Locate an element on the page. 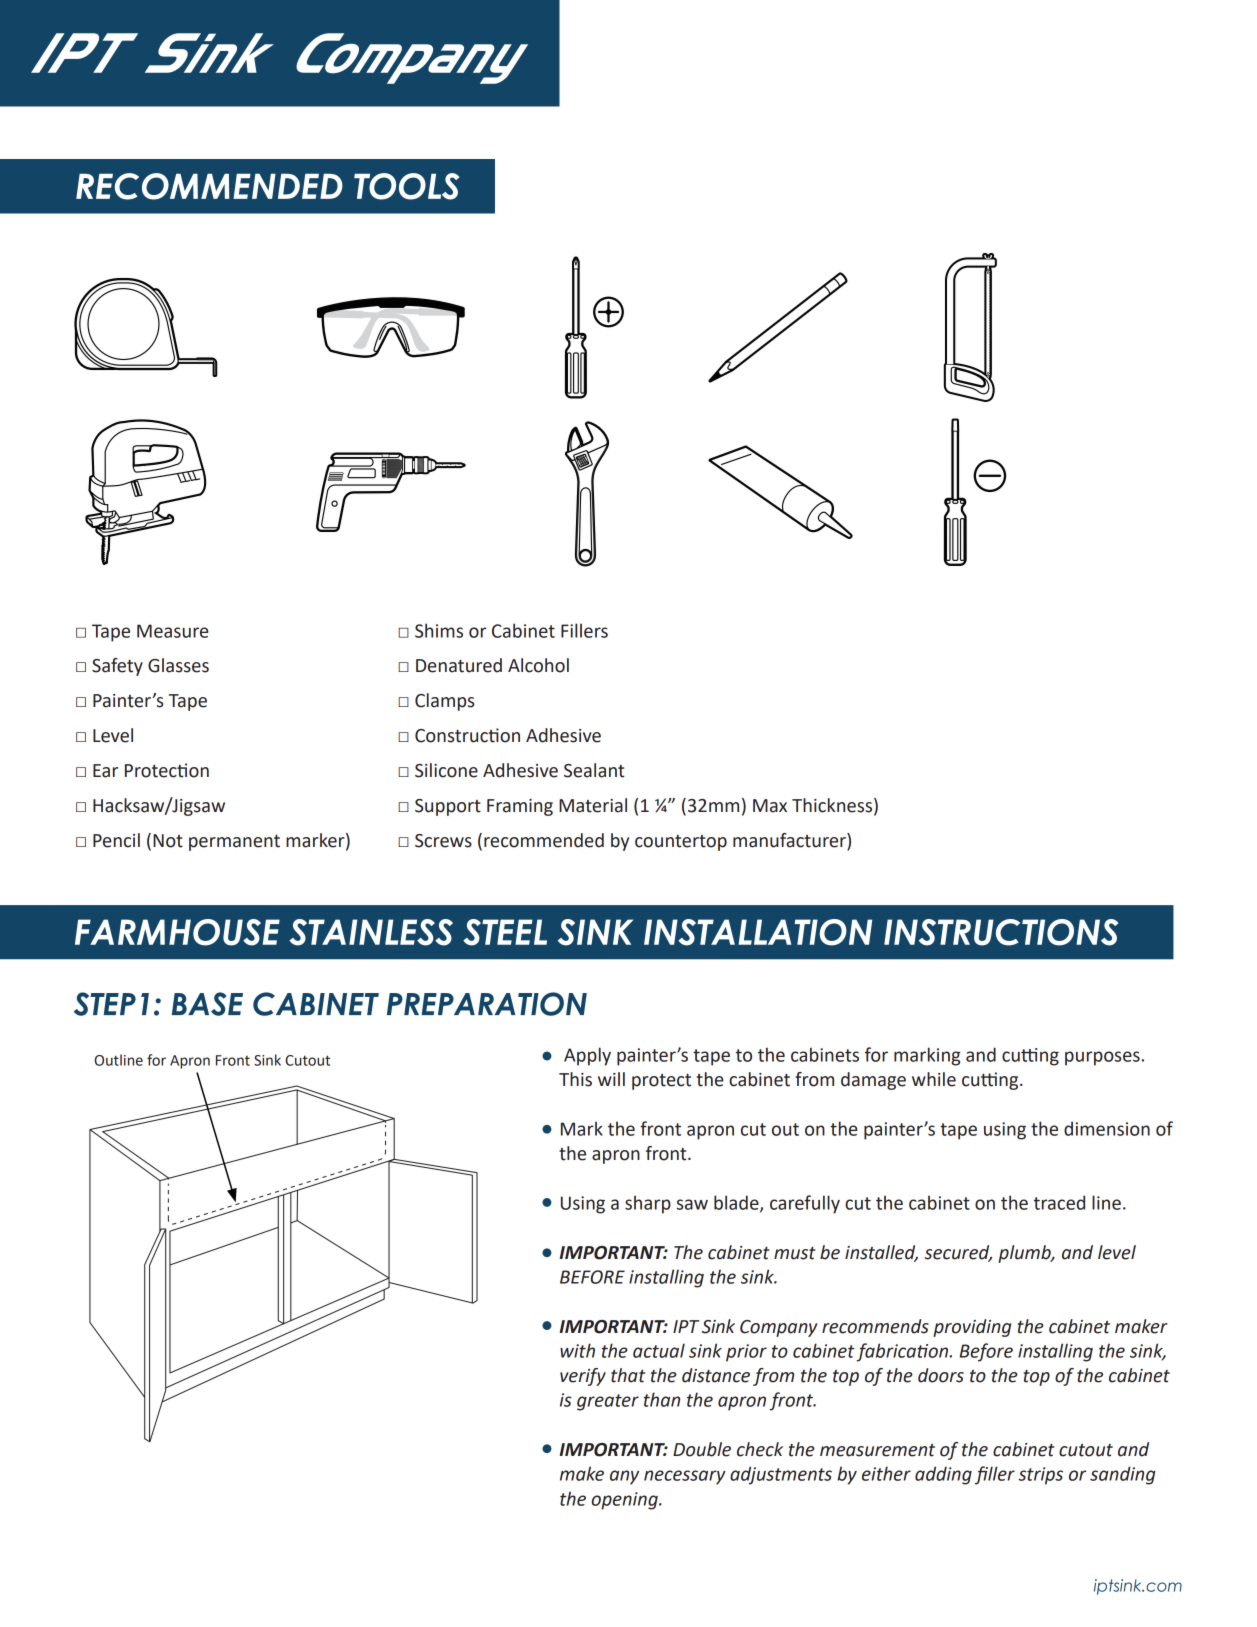  BASE is located at coordinates (207, 1004).
